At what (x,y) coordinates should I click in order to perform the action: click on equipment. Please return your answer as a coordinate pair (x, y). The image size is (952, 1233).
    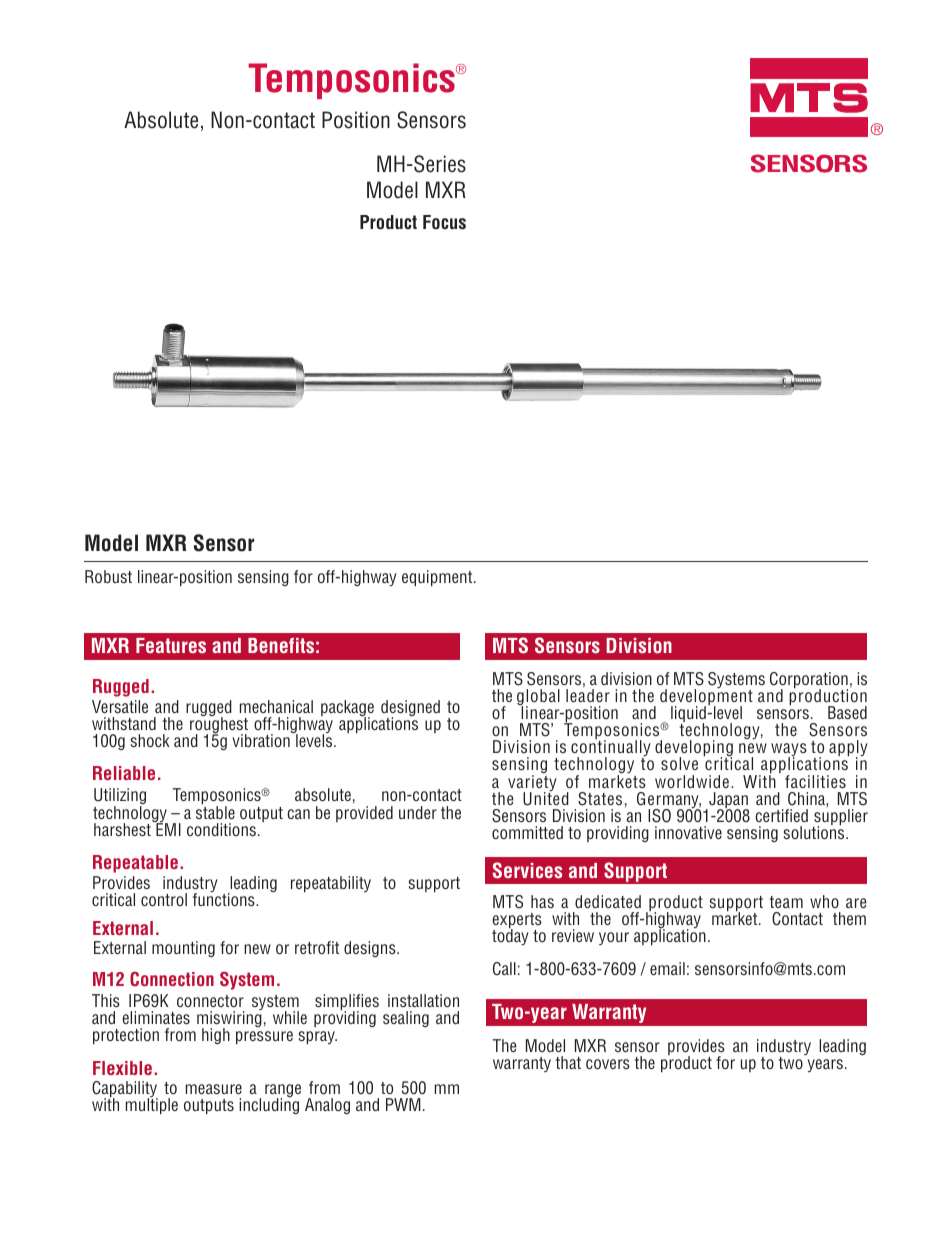
    Looking at the image, I should click on (438, 578).
